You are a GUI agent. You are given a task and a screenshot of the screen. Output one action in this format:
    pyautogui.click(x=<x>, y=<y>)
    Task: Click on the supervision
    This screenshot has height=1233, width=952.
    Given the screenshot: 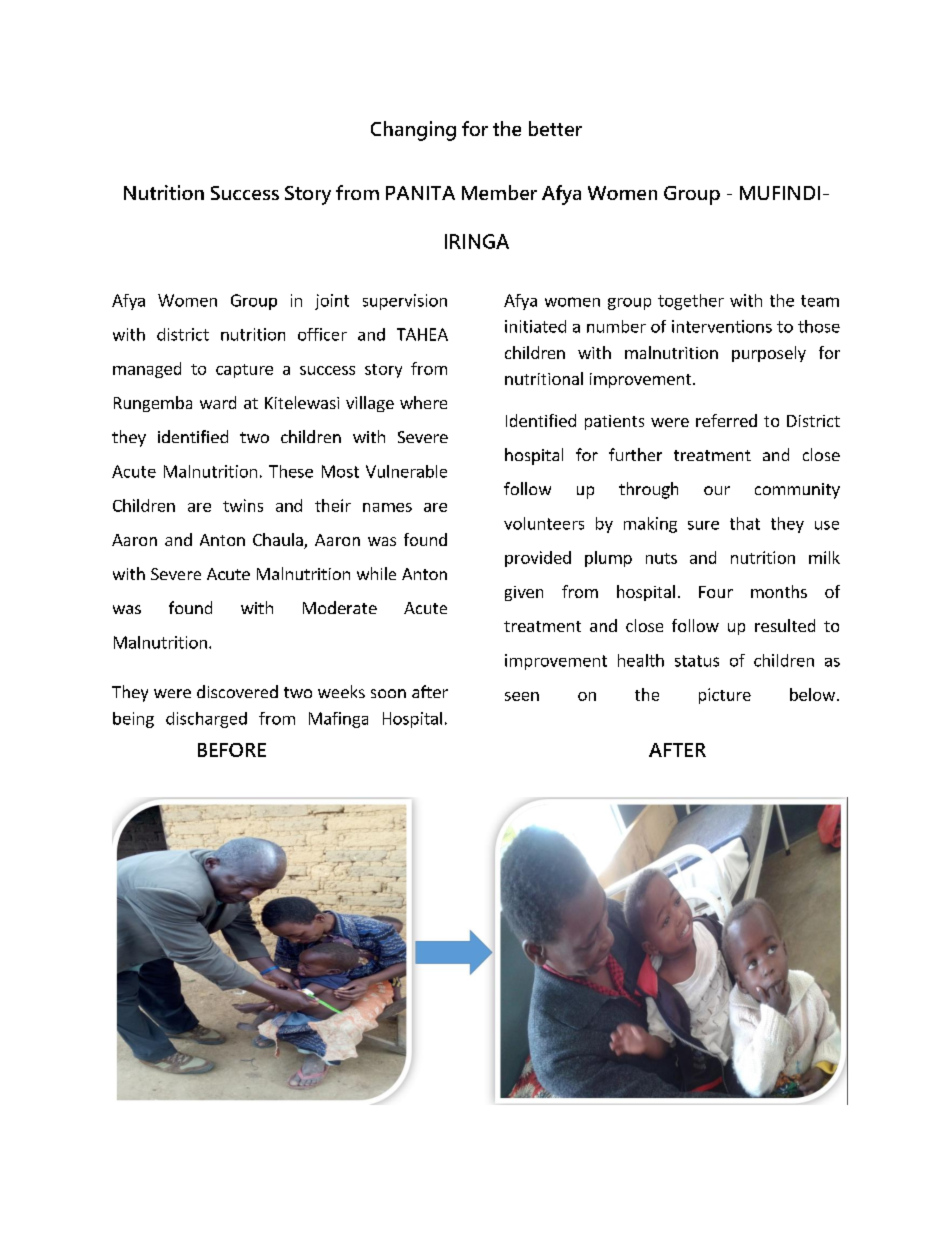 What is the action you would take?
    pyautogui.click(x=405, y=302)
